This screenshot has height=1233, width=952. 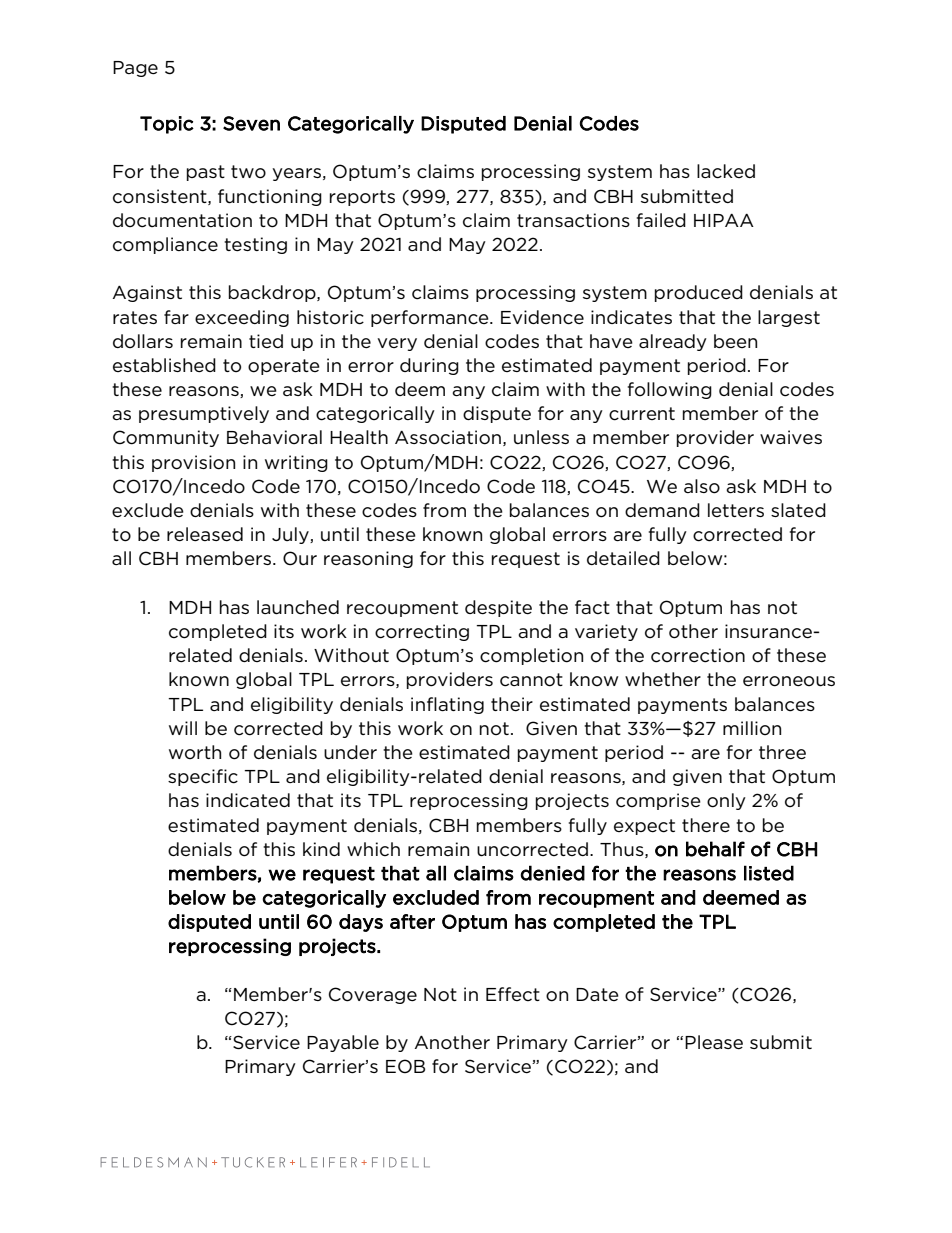 What do you see at coordinates (513, 994) in the screenshot?
I see `Effect` at bounding box center [513, 994].
